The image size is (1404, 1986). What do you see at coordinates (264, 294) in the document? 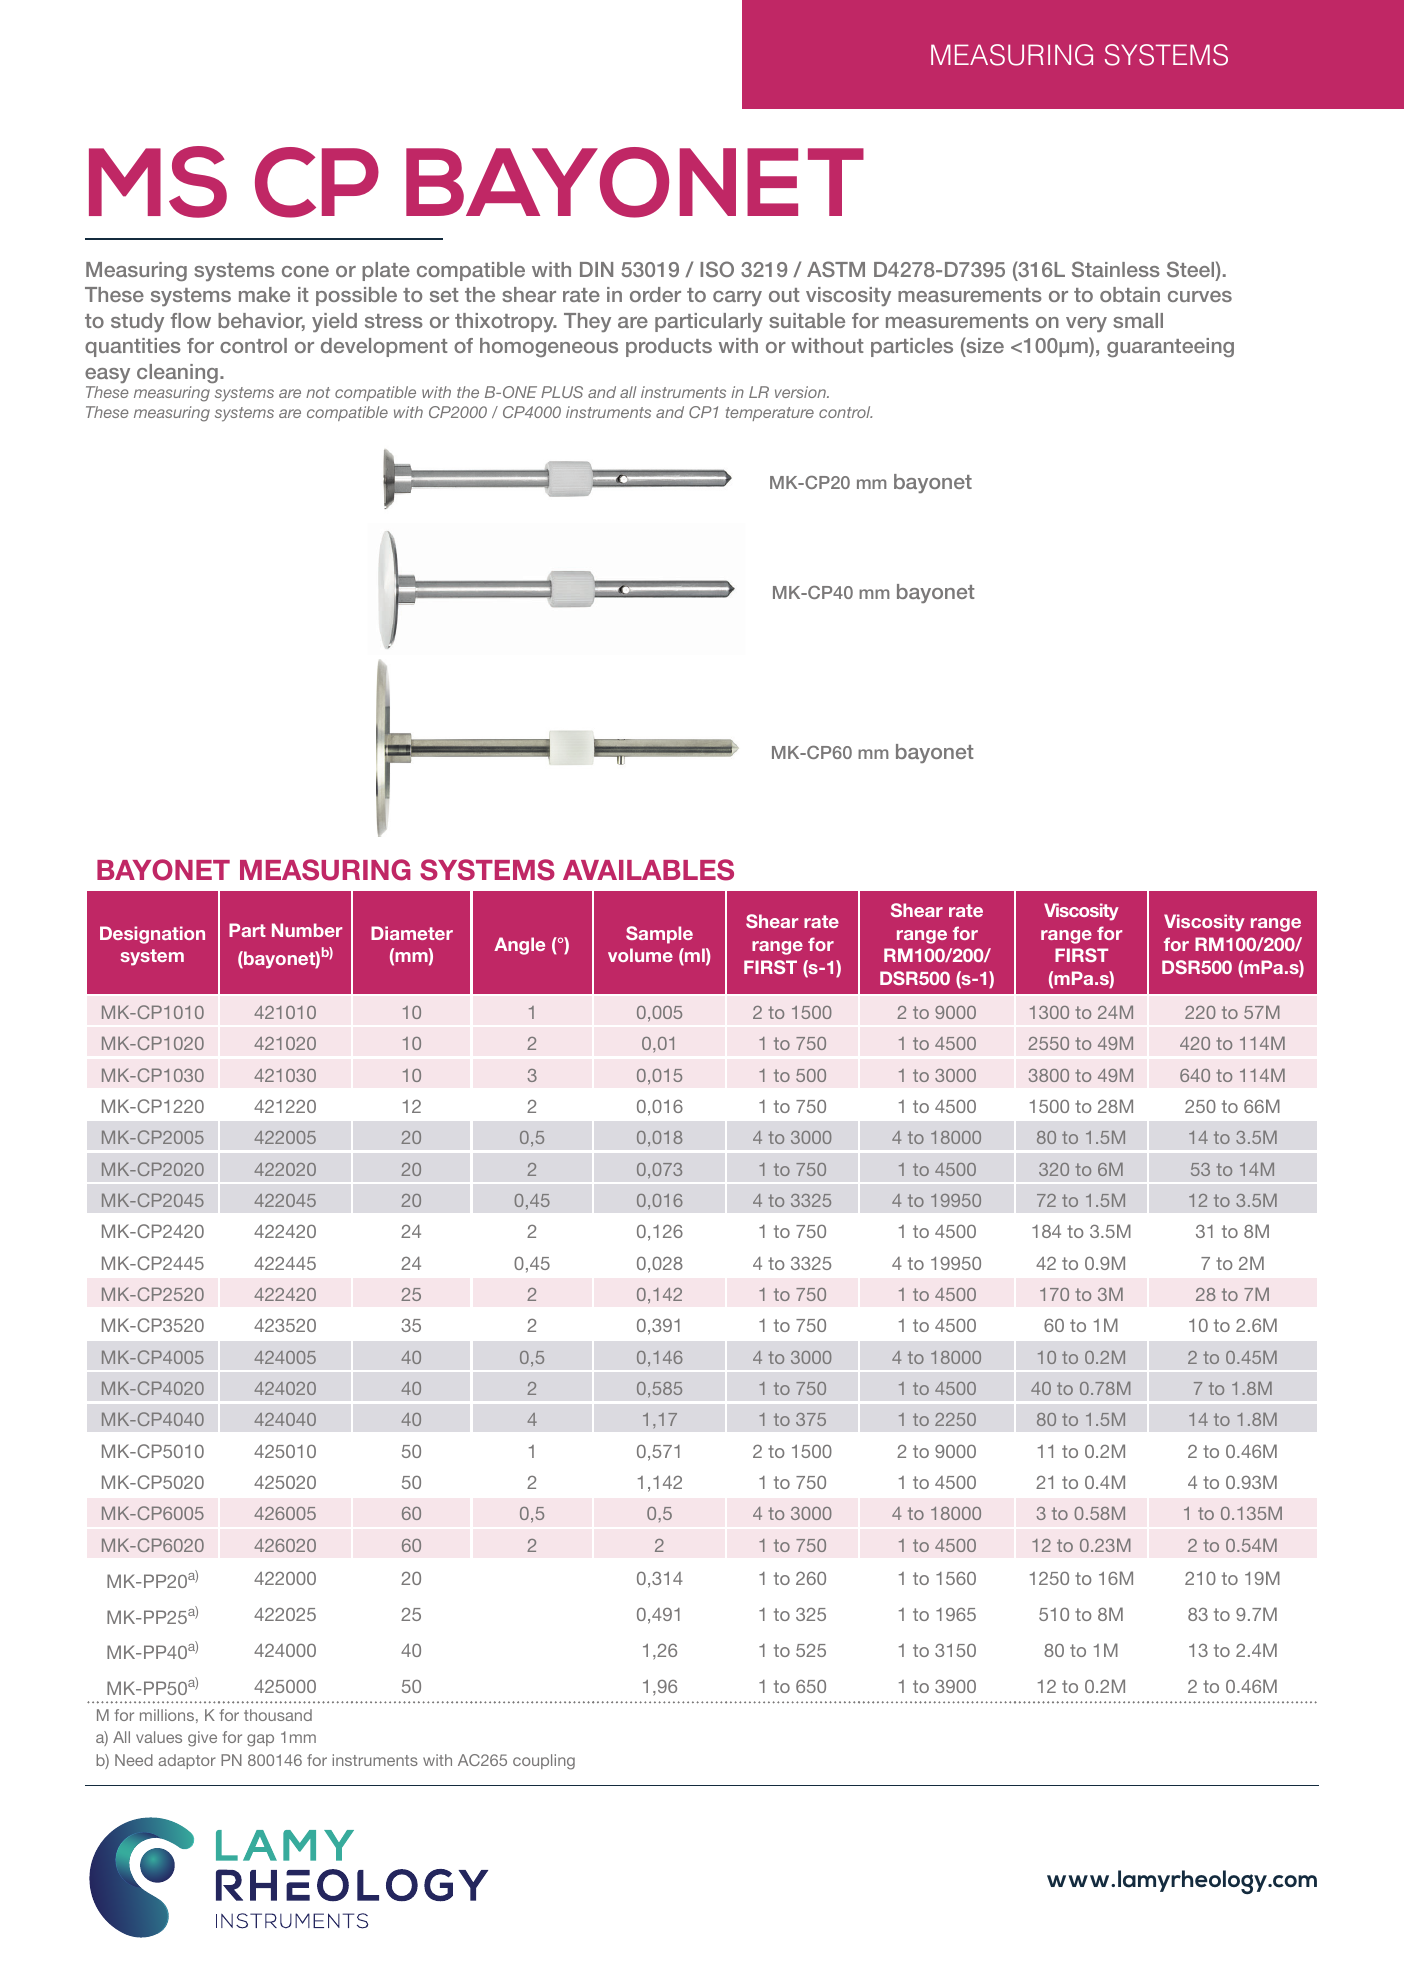
I see `make` at bounding box center [264, 294].
